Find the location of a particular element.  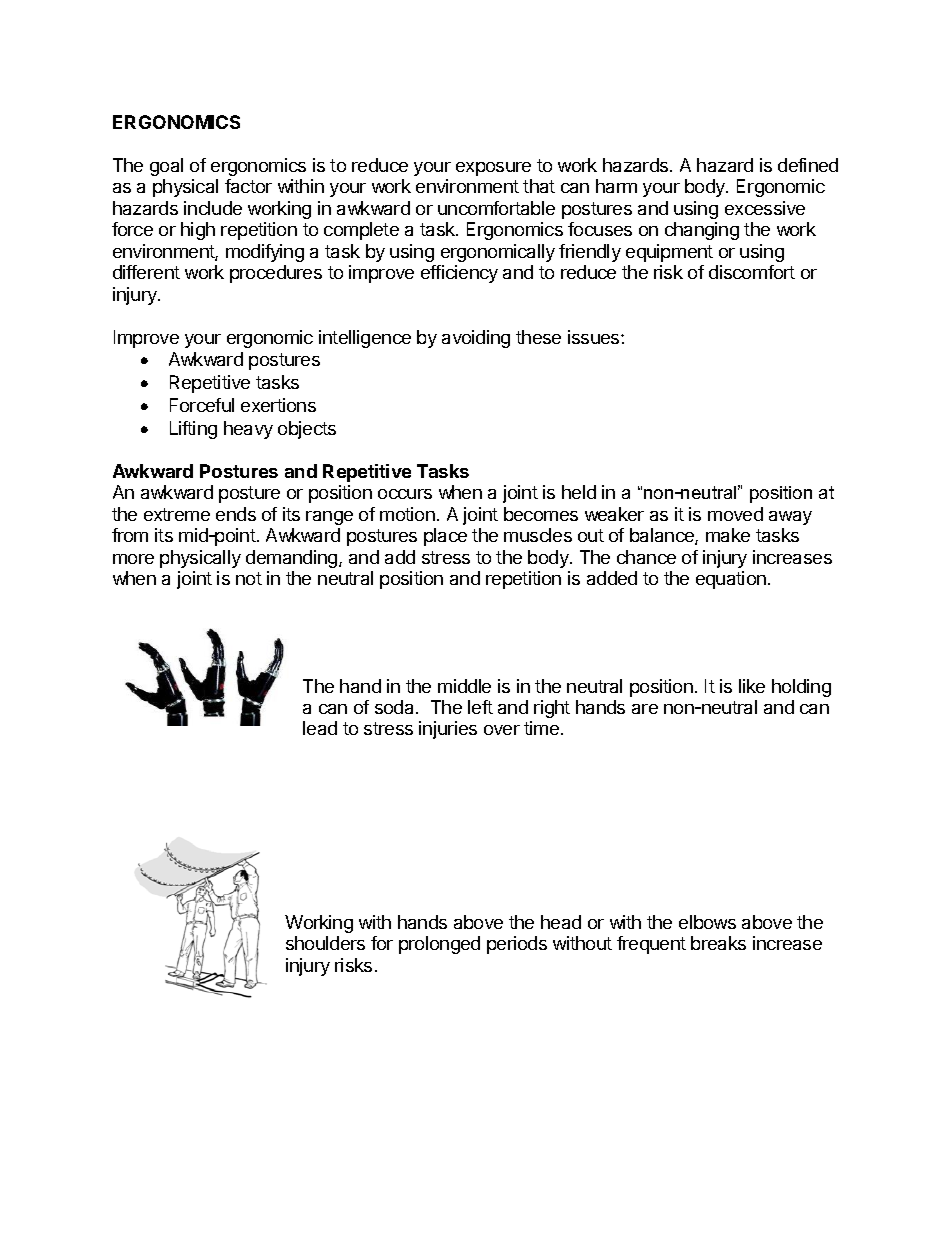

exposure is located at coordinates (493, 169).
